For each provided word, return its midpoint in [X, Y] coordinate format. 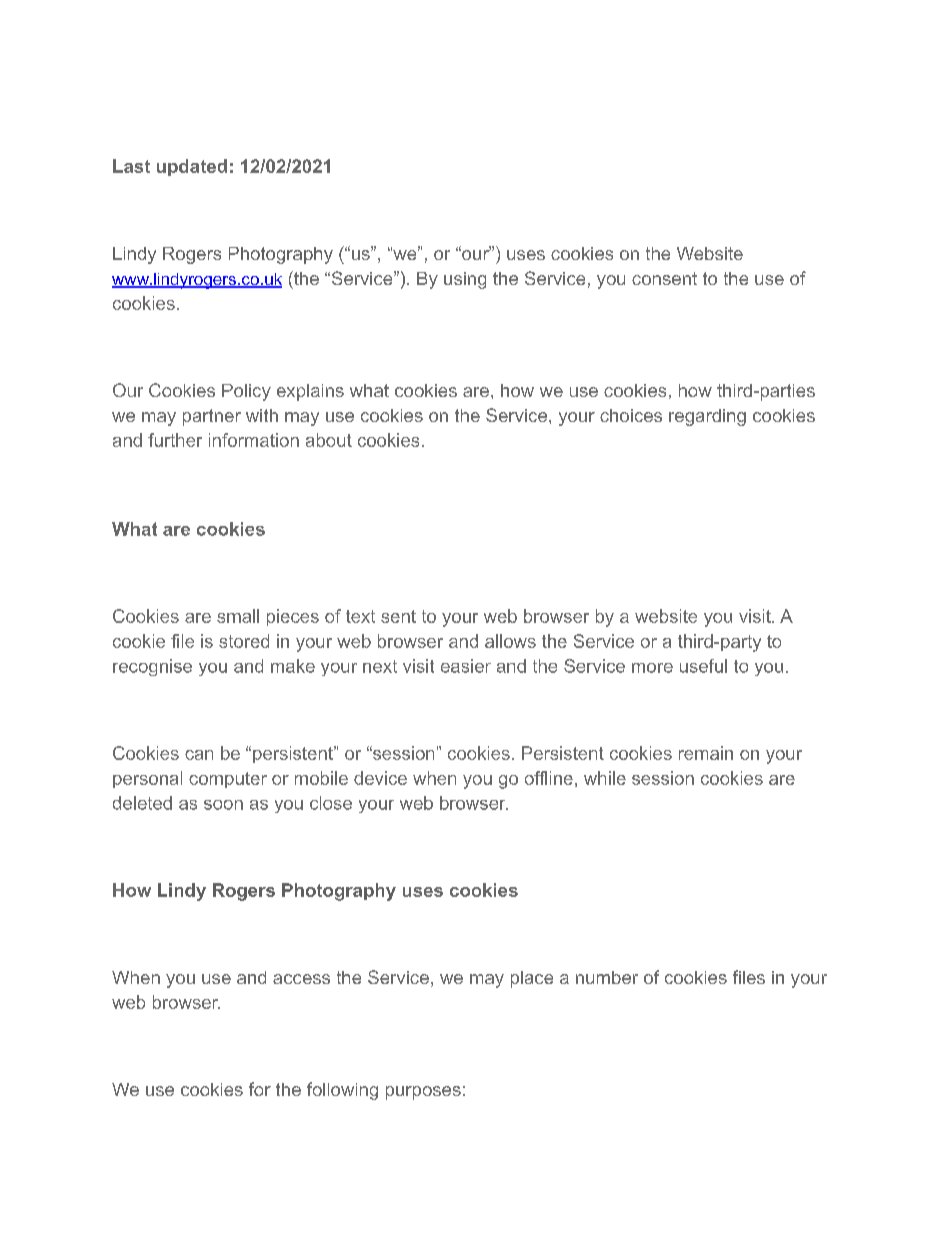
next [380, 666]
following [342, 1091]
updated [192, 167]
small [238, 616]
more [652, 668]
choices [631, 415]
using [465, 280]
